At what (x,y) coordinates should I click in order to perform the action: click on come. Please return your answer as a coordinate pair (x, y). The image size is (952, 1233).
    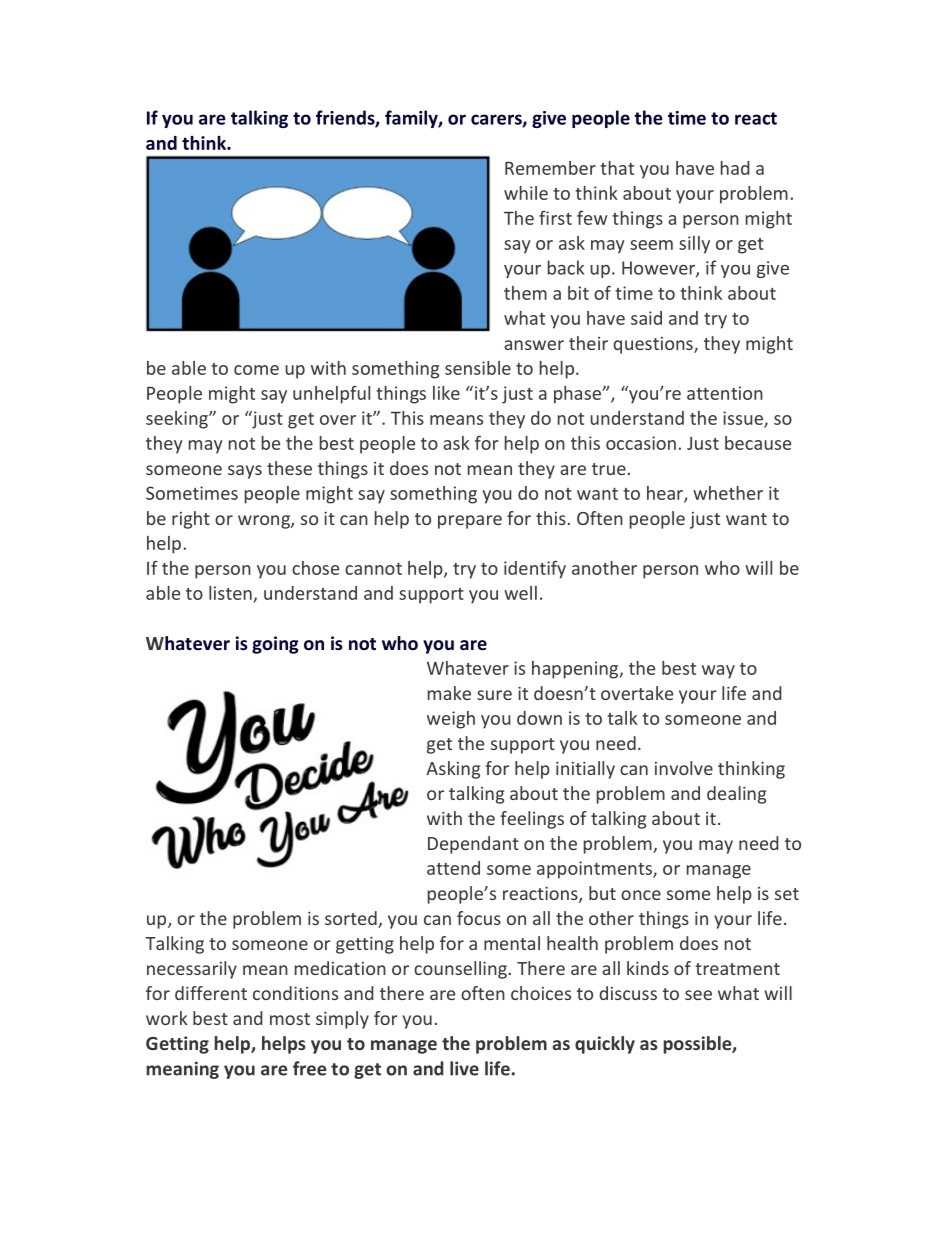
    Looking at the image, I should click on (256, 370).
